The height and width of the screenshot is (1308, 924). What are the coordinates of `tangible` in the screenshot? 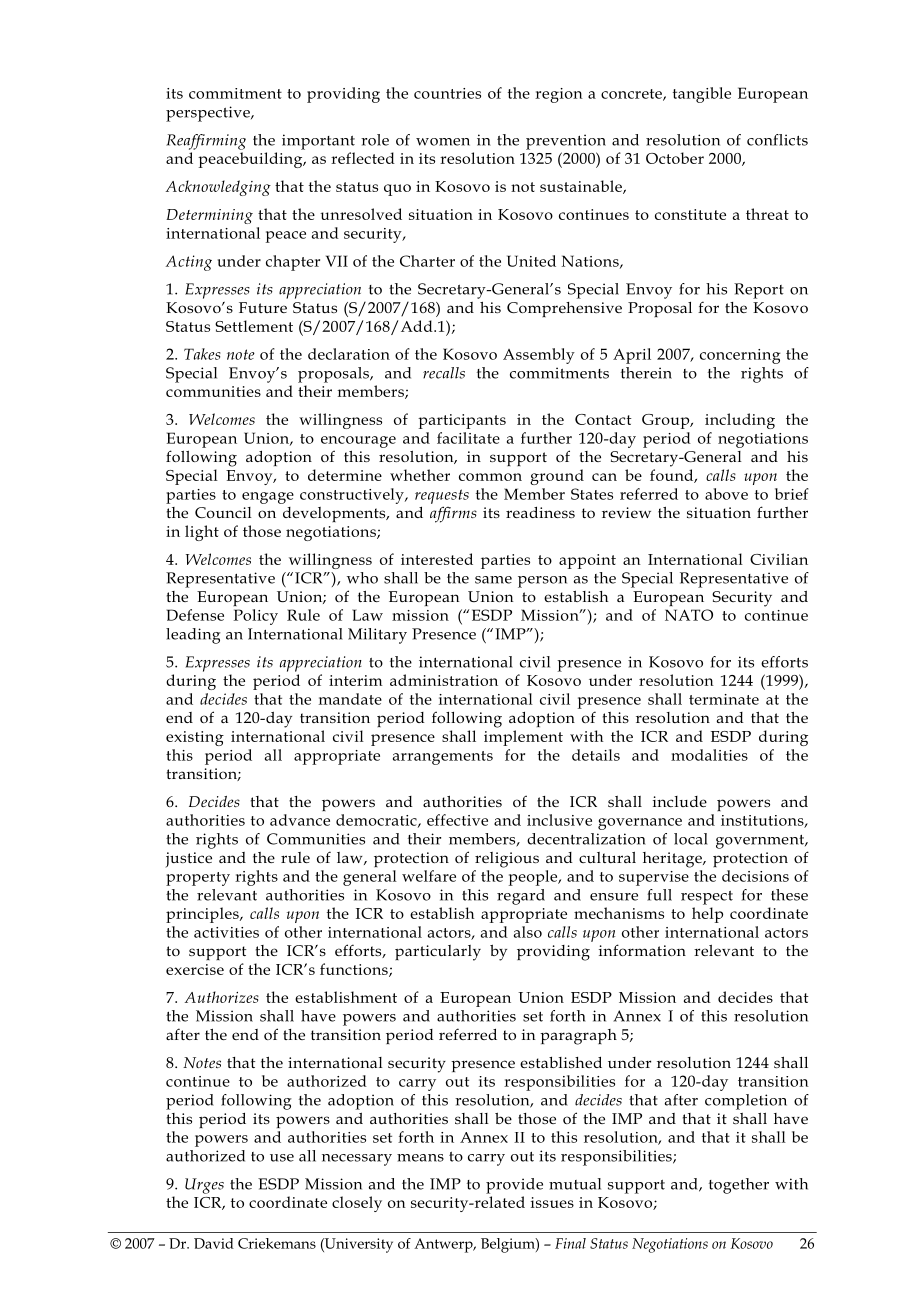 It's located at (702, 95).
